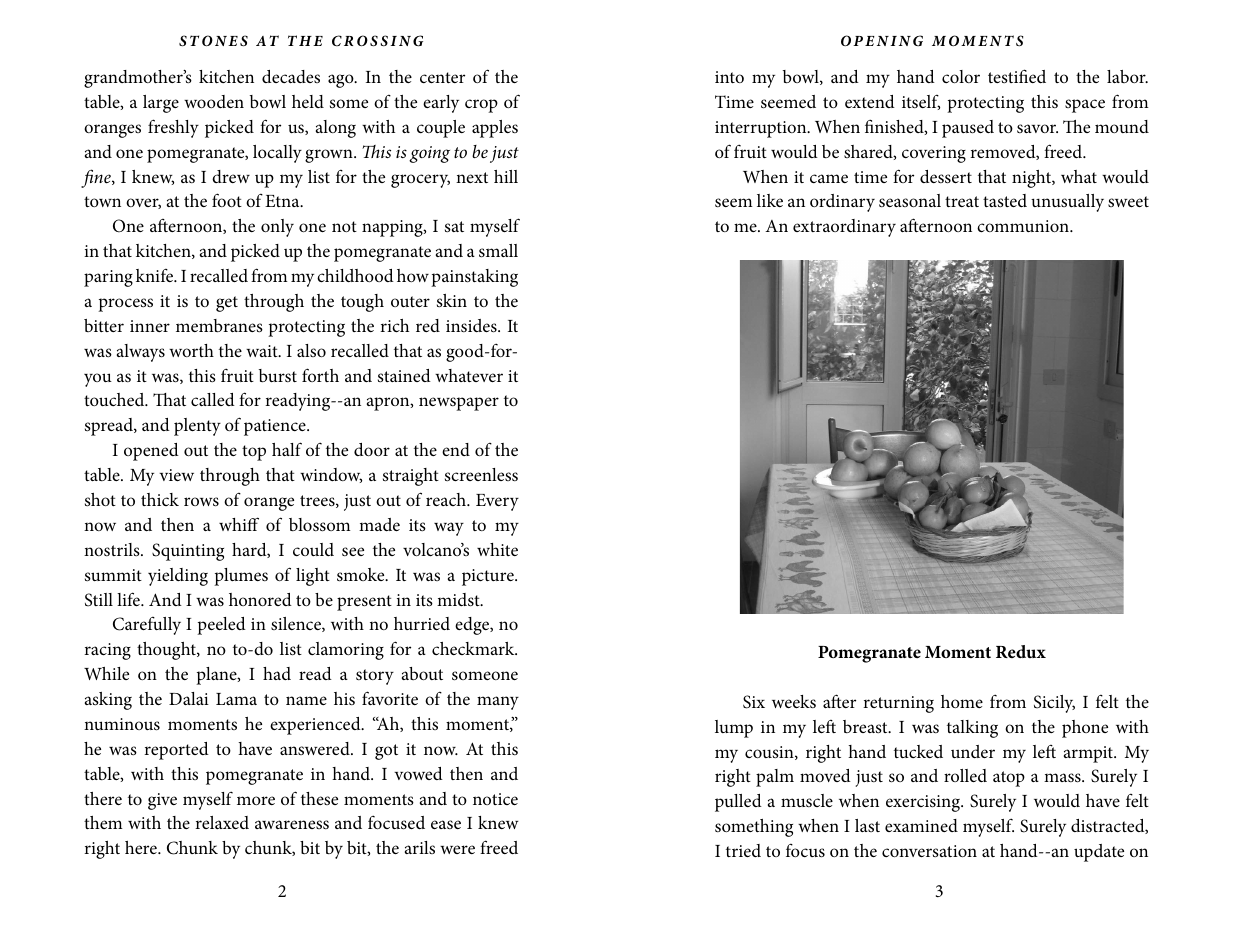  I want to click on Every, so click(497, 502).
